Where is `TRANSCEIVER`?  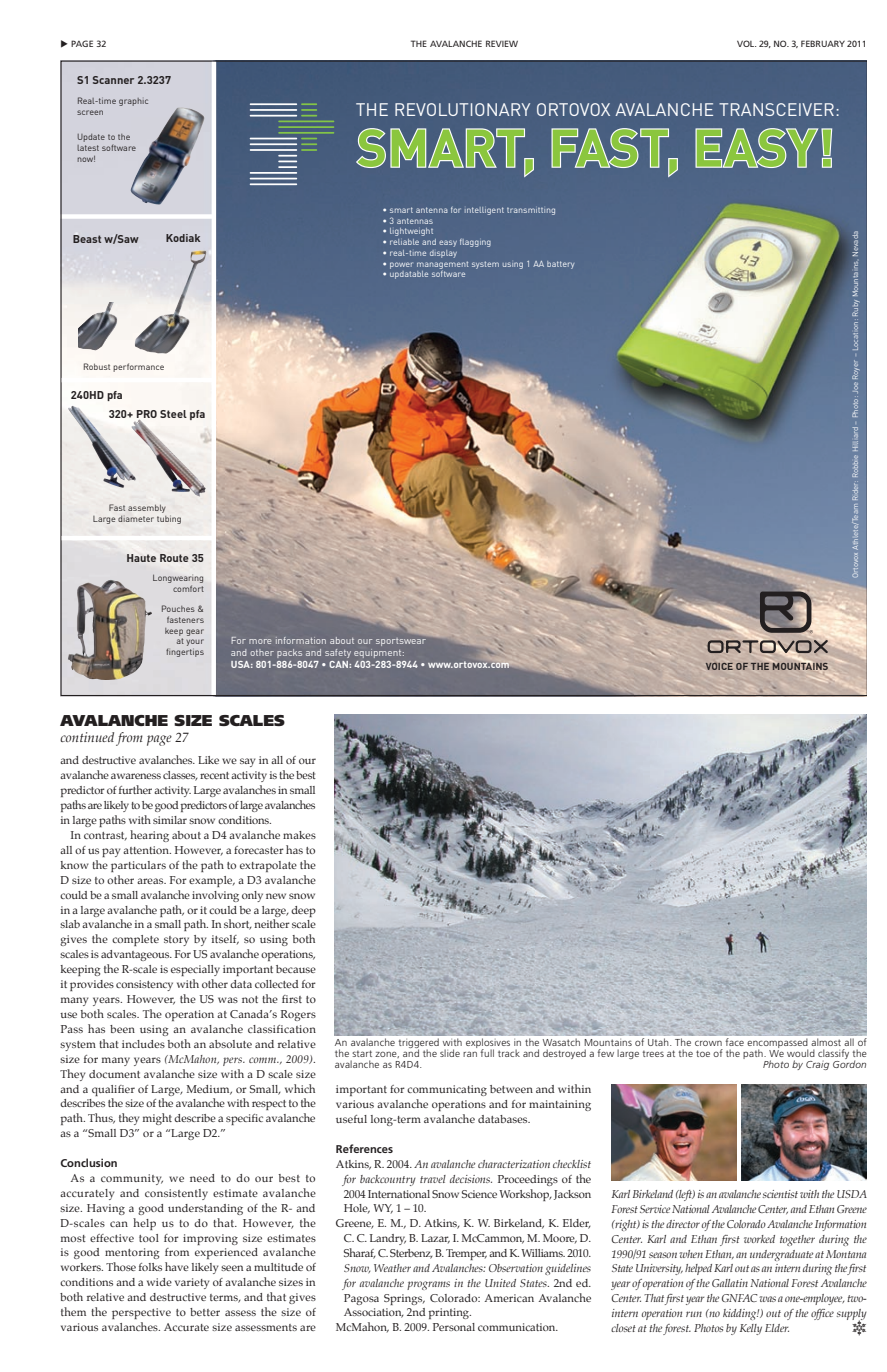
TRANSCEIVER is located at coordinates (776, 109).
